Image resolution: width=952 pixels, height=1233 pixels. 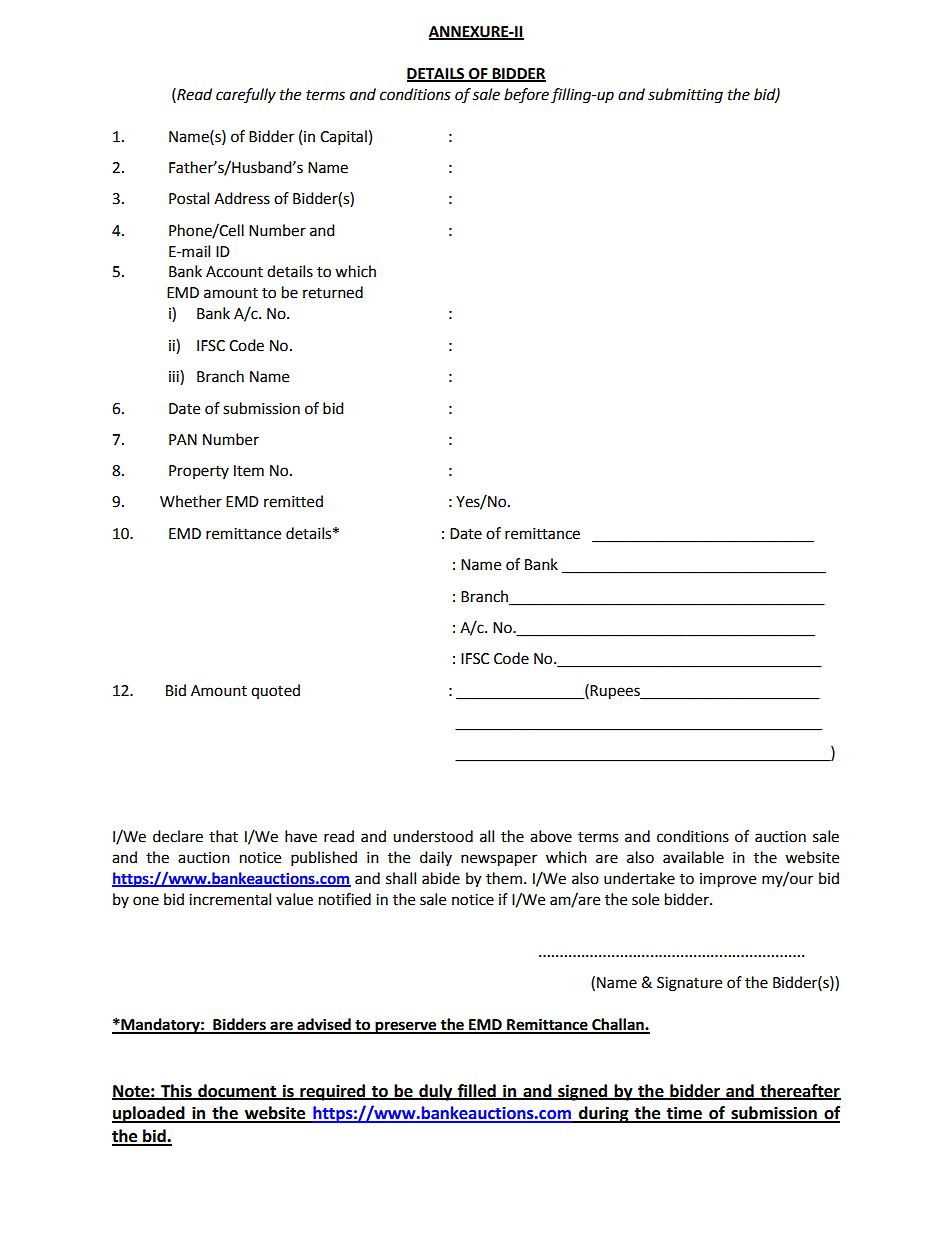 I want to click on filled, so click(x=477, y=1091).
